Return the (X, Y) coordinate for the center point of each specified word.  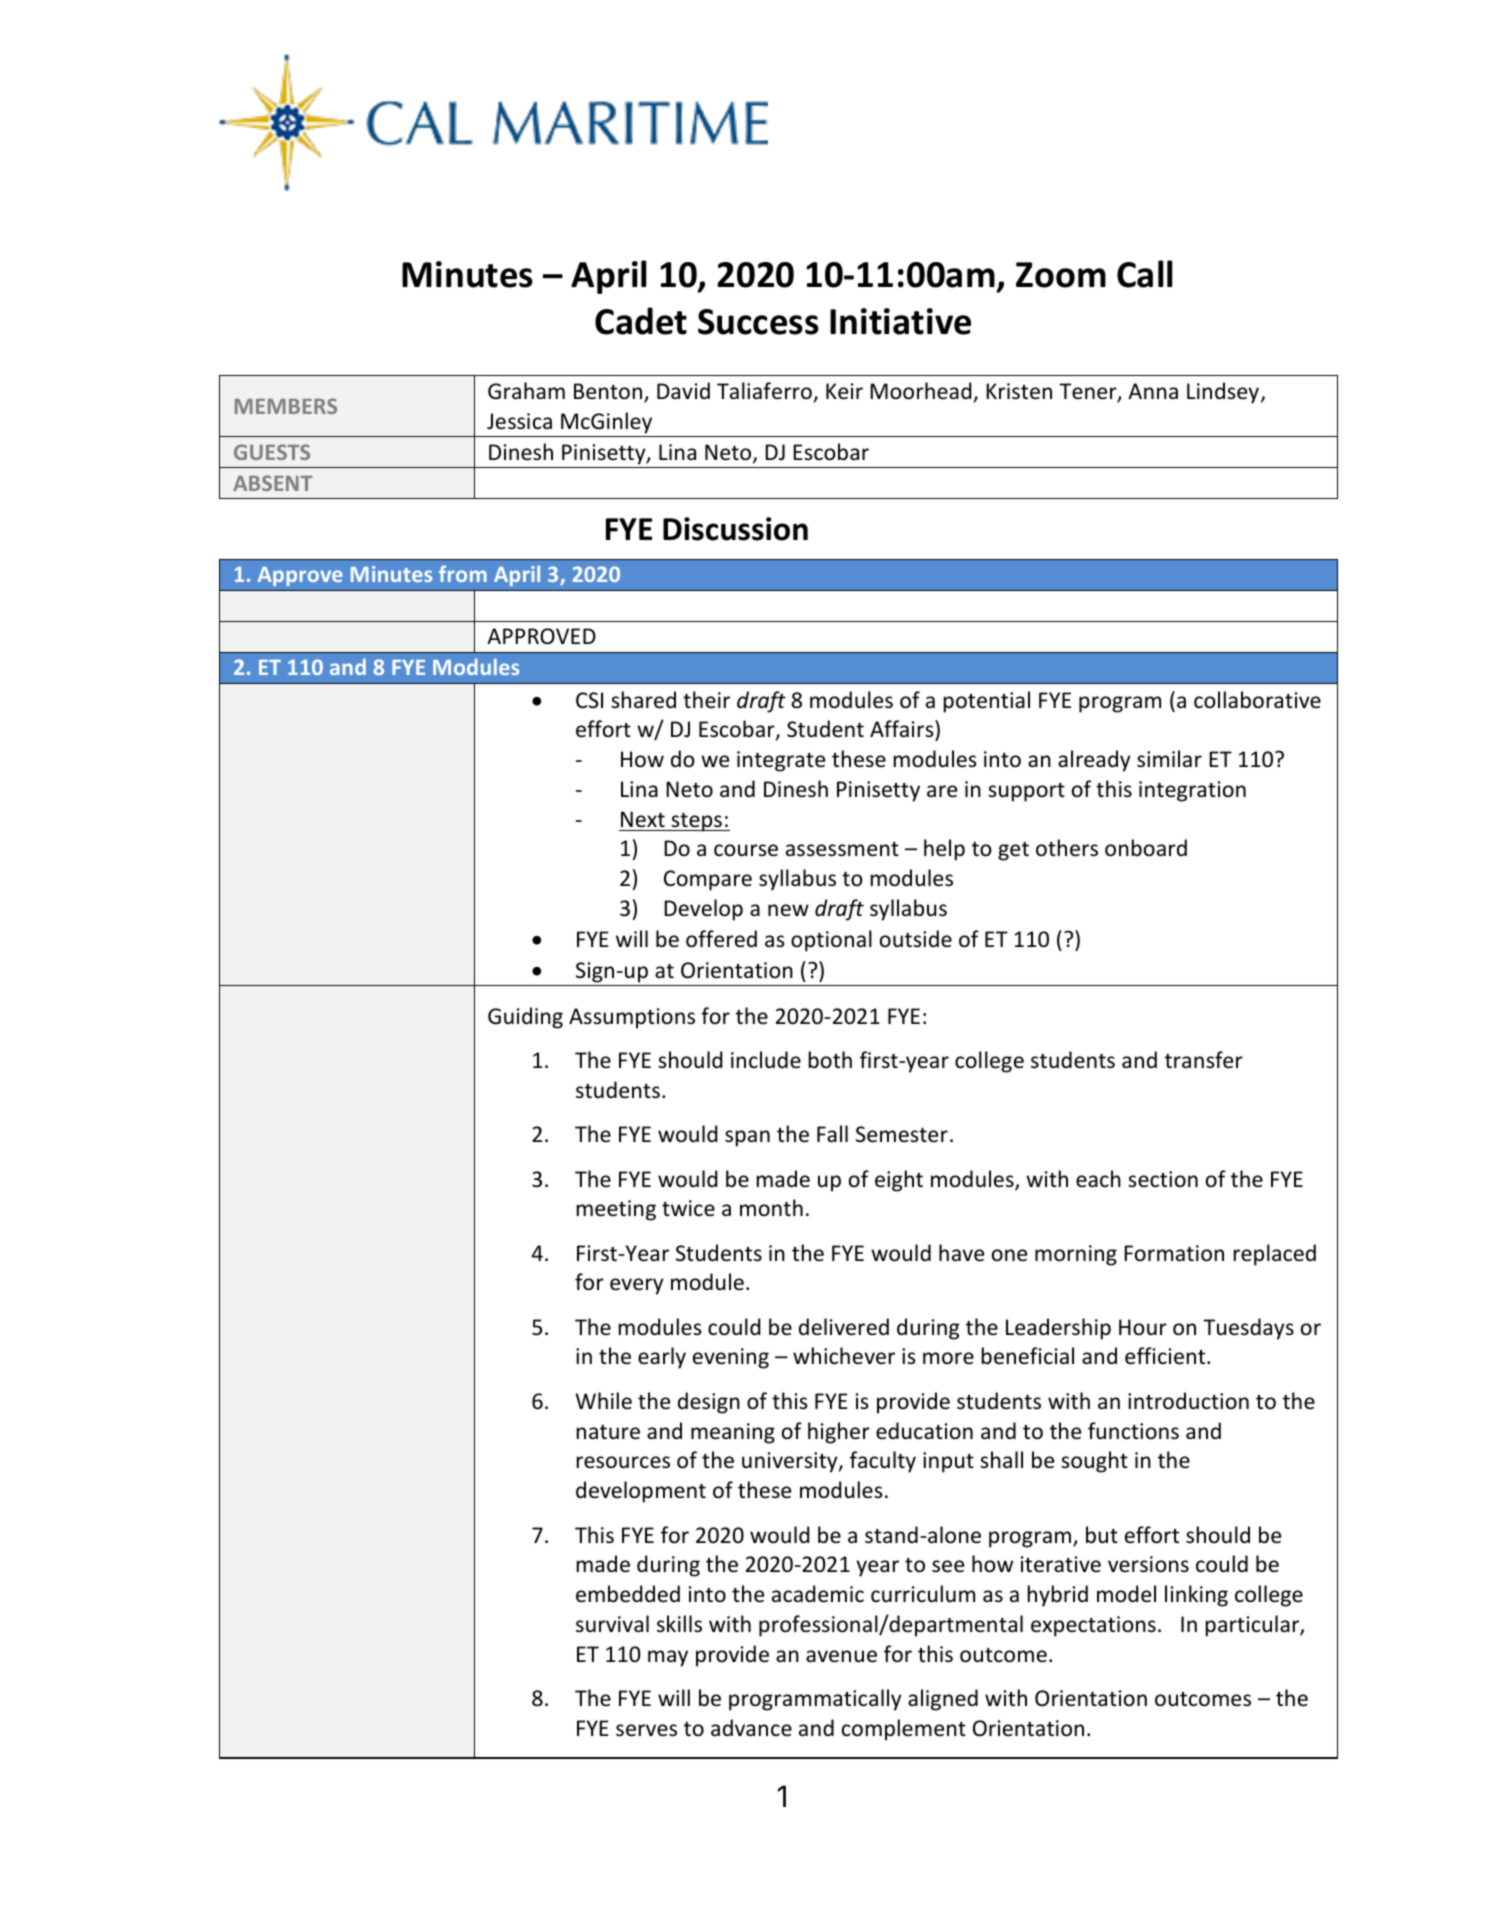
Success (758, 322)
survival (612, 1623)
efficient (1166, 1356)
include (766, 1059)
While (604, 1401)
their (706, 699)
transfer (1204, 1060)
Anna (1153, 391)
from (463, 573)
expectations (1093, 1626)
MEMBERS (286, 406)
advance (751, 1727)
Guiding (525, 1018)
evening (731, 1358)
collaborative (1257, 700)
